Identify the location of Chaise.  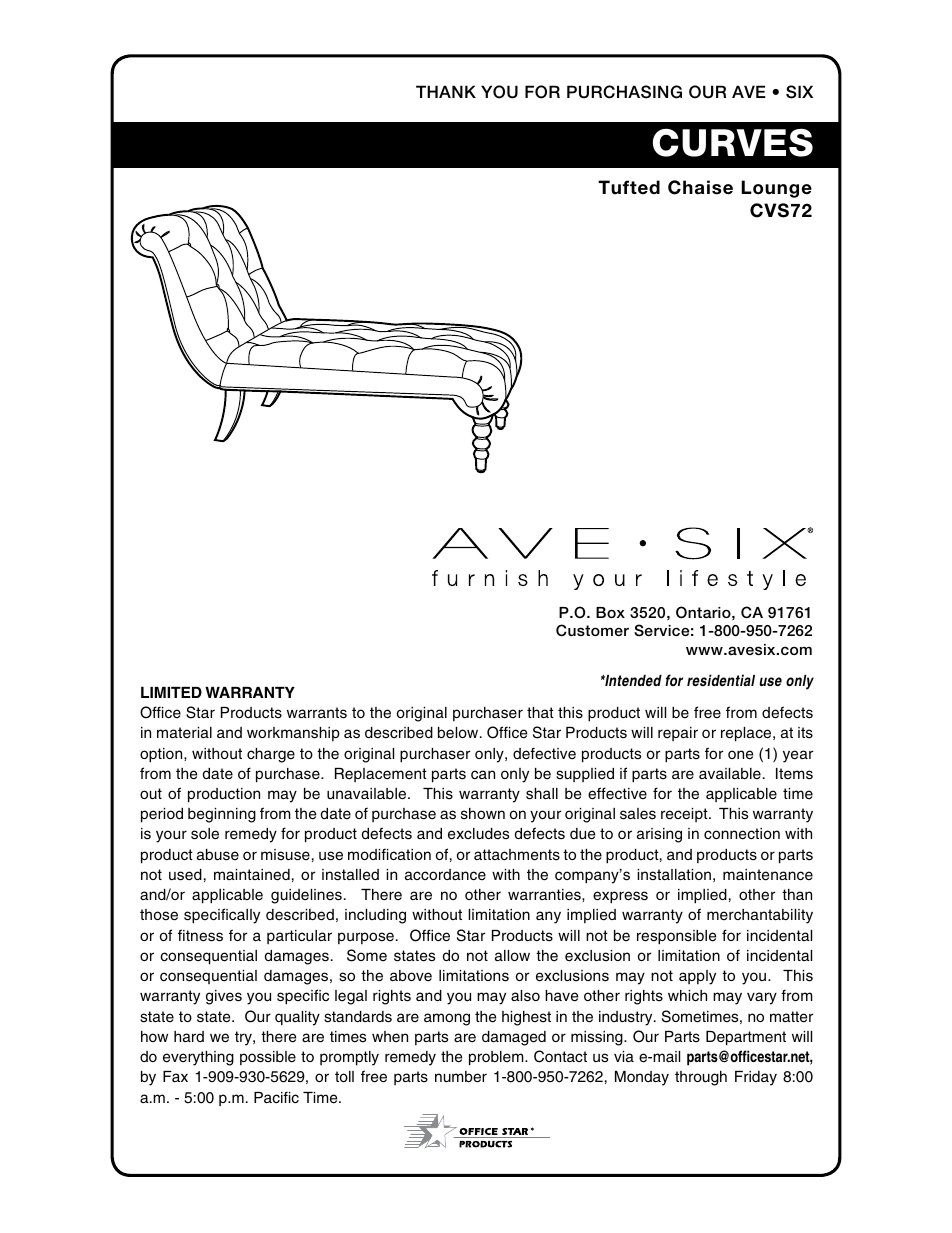
(700, 187).
